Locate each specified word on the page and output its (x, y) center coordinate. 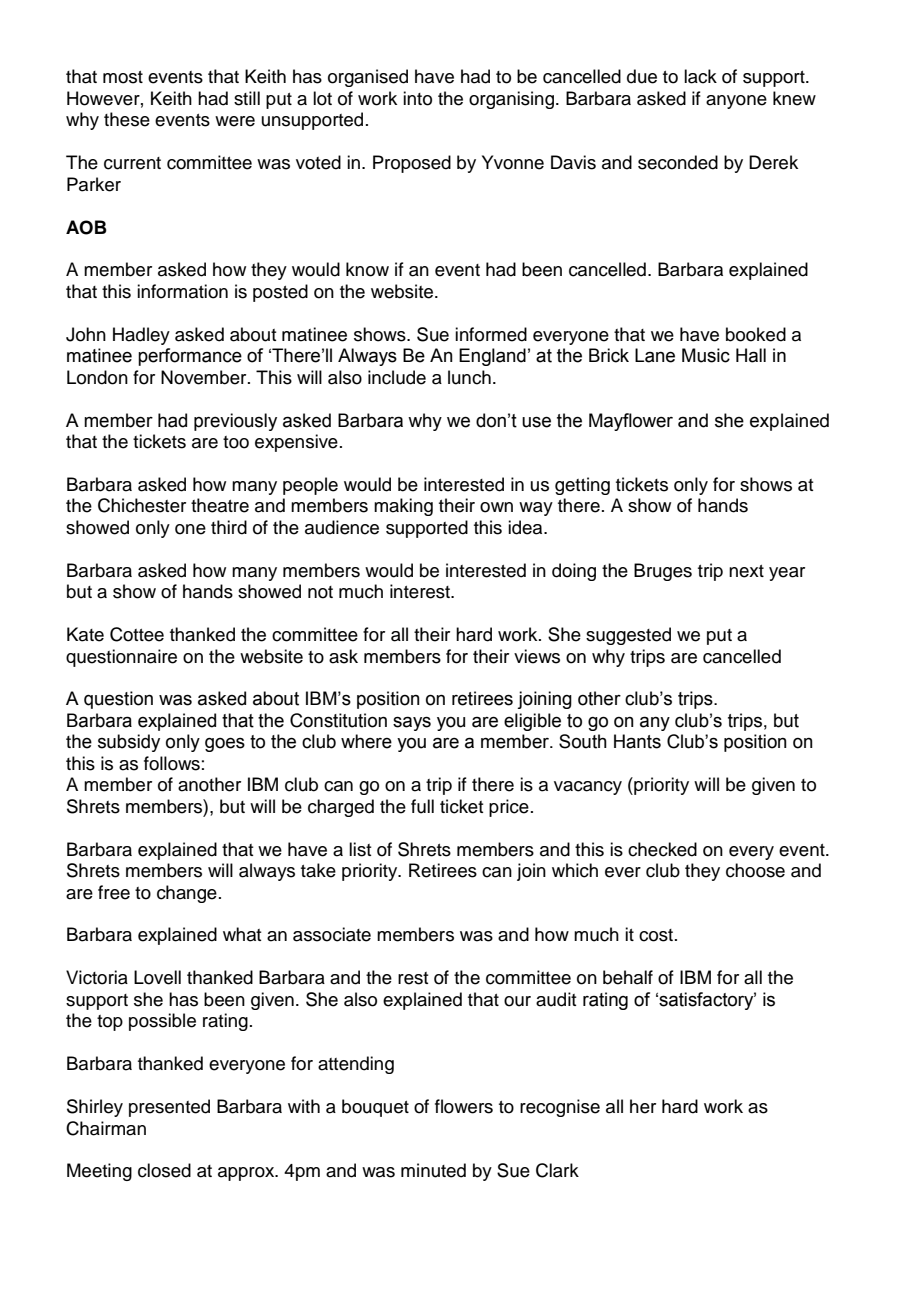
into (417, 98)
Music (706, 355)
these (127, 119)
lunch (469, 377)
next (746, 571)
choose (755, 870)
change (187, 894)
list (360, 849)
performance (190, 357)
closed (164, 1170)
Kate (85, 634)
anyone (736, 102)
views (537, 656)
